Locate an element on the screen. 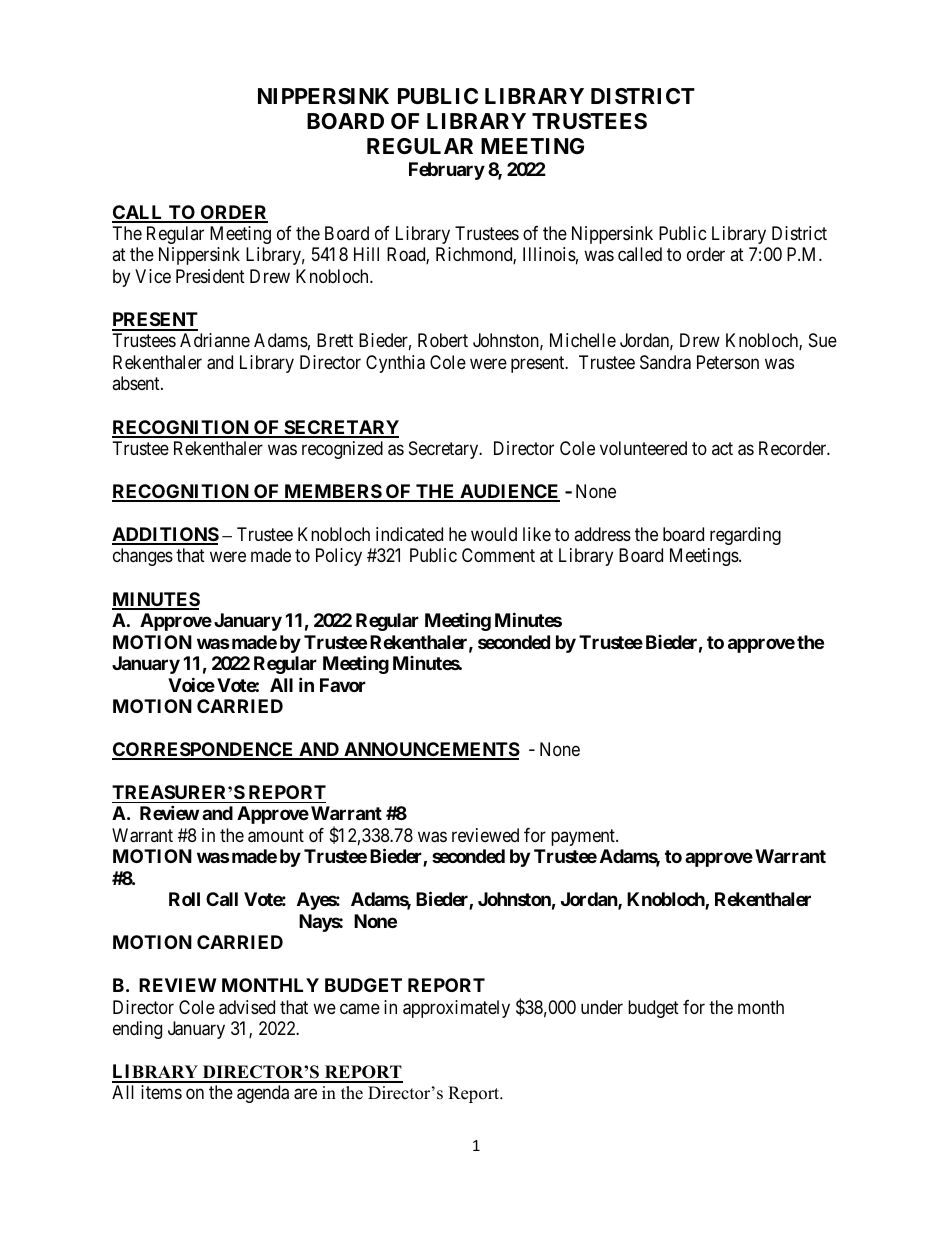 This screenshot has height=1233, width=952. regarding is located at coordinates (745, 536).
